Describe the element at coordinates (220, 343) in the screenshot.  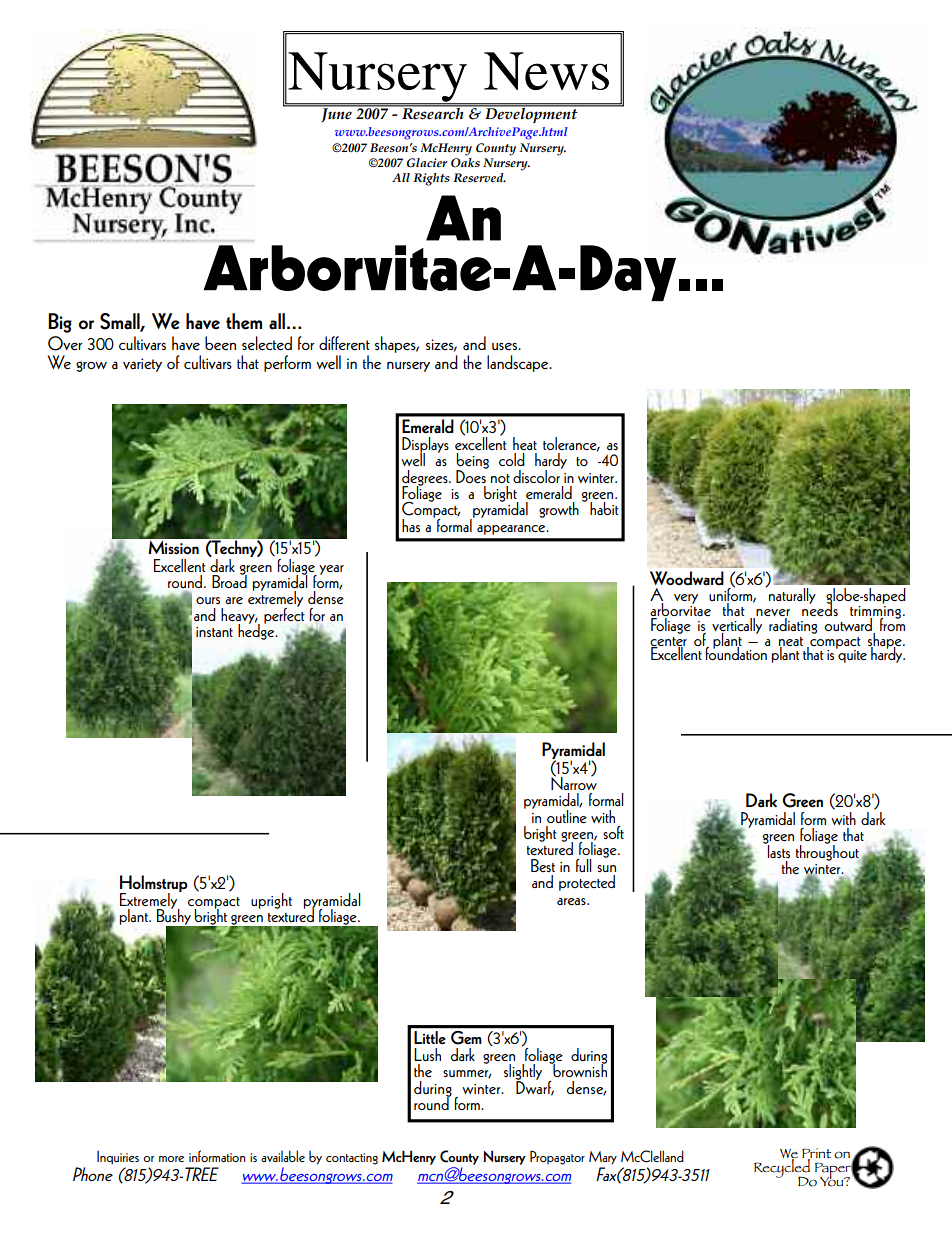
I see `been` at that location.
